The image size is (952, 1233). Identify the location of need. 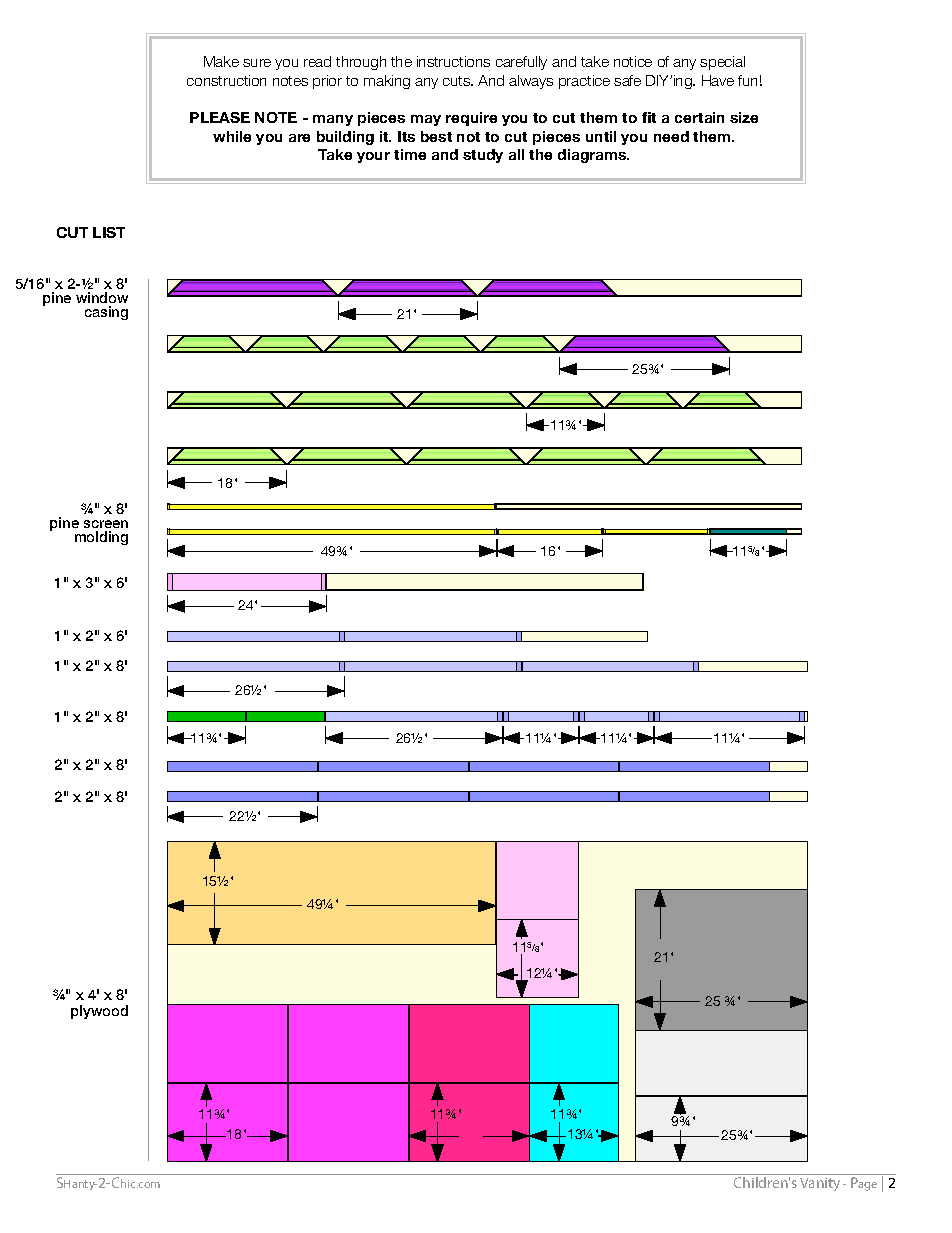
(671, 136).
